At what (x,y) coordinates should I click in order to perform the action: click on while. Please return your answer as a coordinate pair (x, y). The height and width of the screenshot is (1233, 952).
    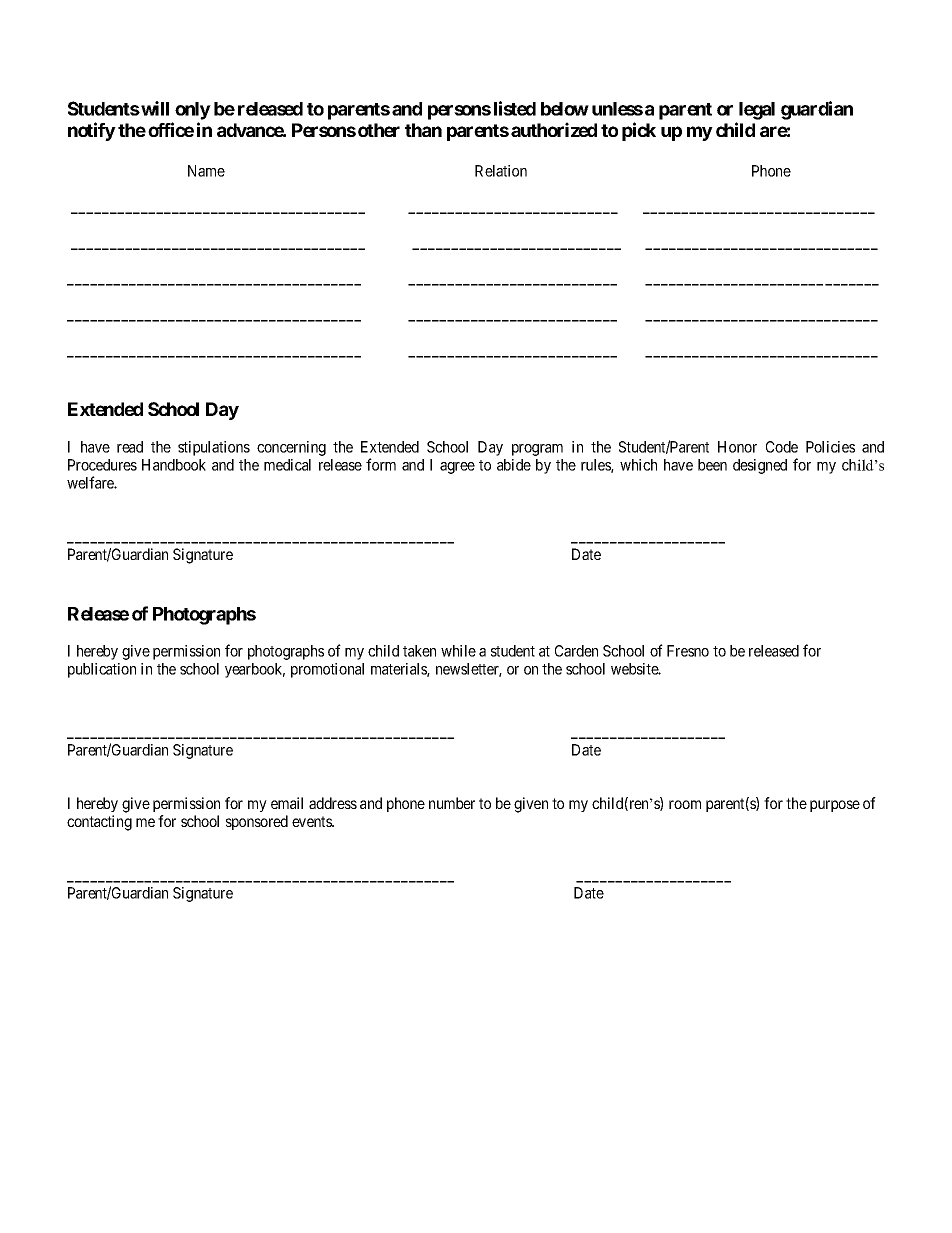
    Looking at the image, I should click on (458, 651).
